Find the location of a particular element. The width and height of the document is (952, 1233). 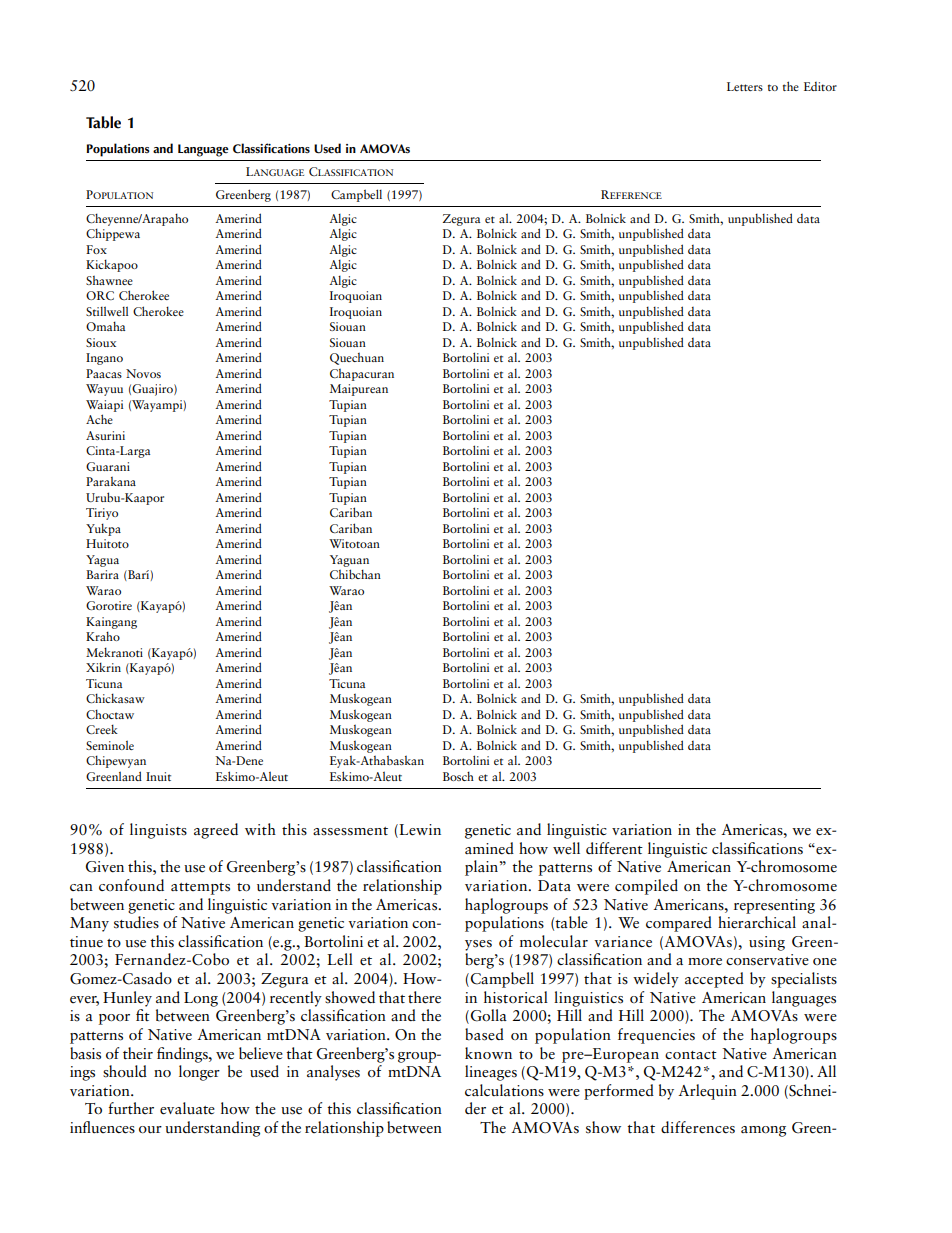

Guarani is located at coordinates (108, 466).
